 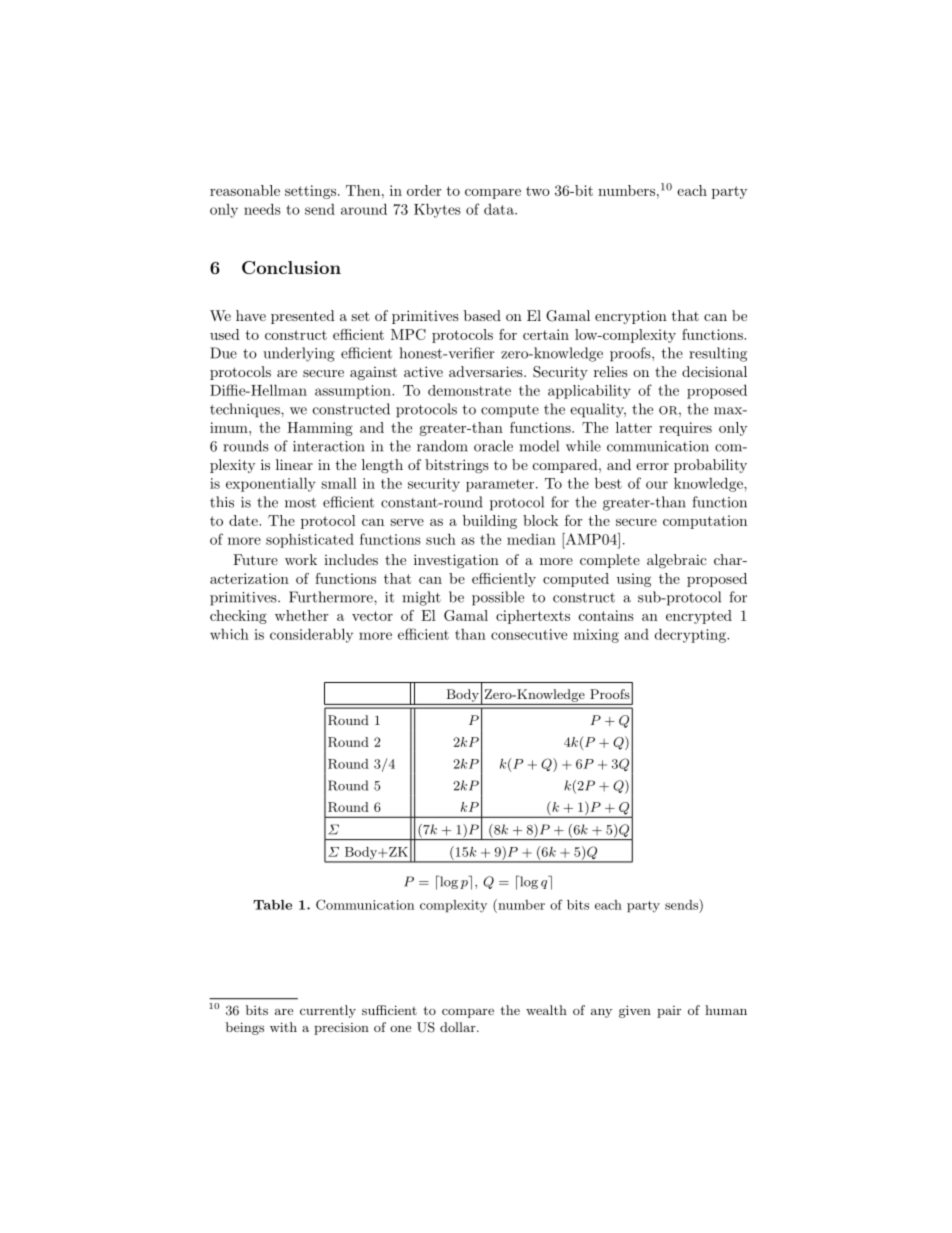 I want to click on with, so click(x=283, y=1027).
